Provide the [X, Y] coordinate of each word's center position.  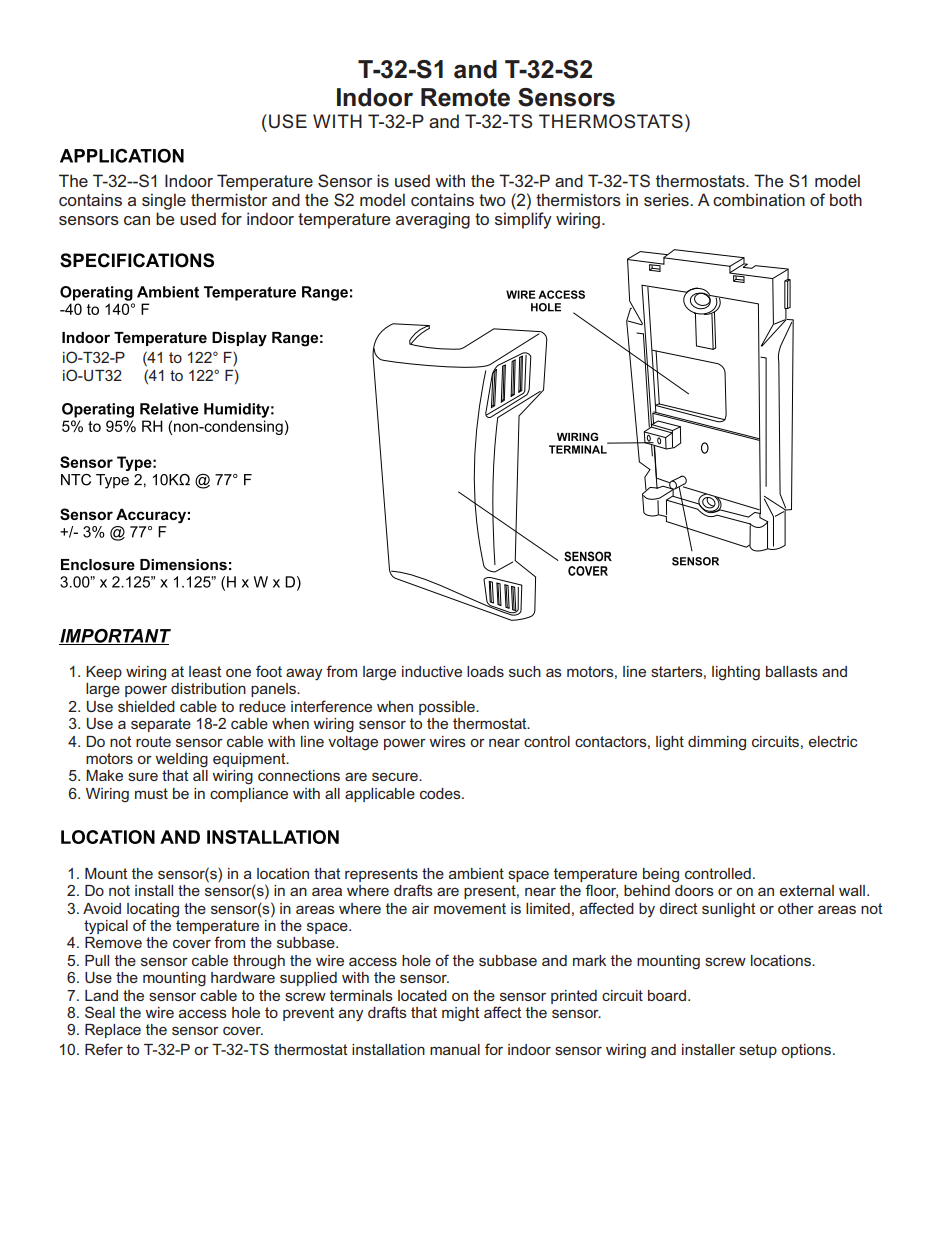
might [461, 1014]
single [164, 201]
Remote [465, 97]
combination [759, 199]
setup [758, 1051]
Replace [113, 1031]
